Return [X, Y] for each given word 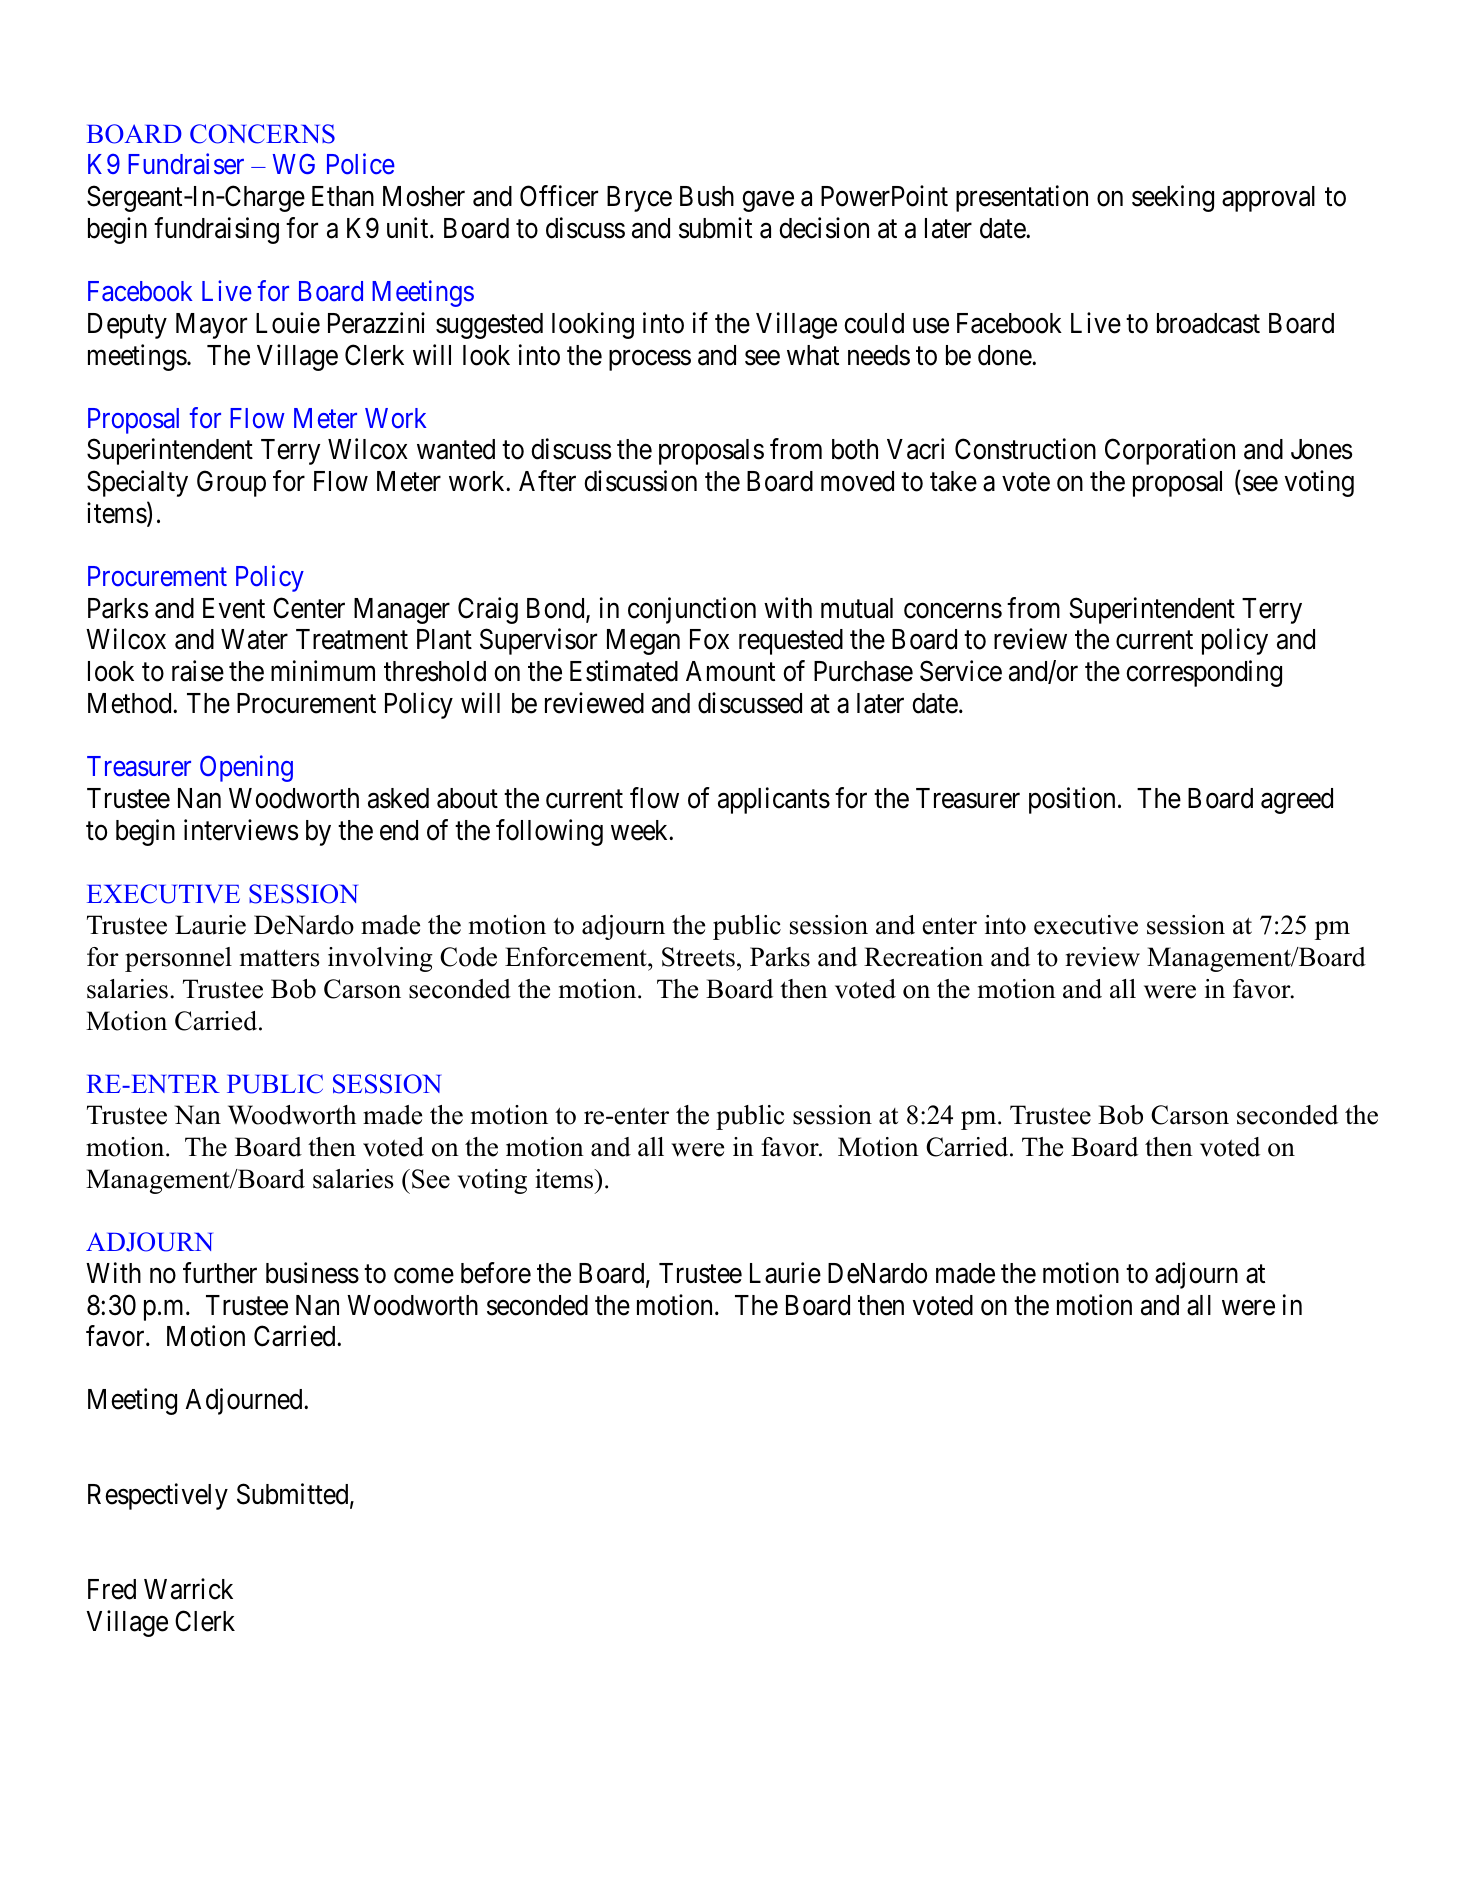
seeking [1173, 199]
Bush [707, 196]
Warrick [188, 1589]
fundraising [216, 230]
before [496, 1273]
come [424, 1276]
